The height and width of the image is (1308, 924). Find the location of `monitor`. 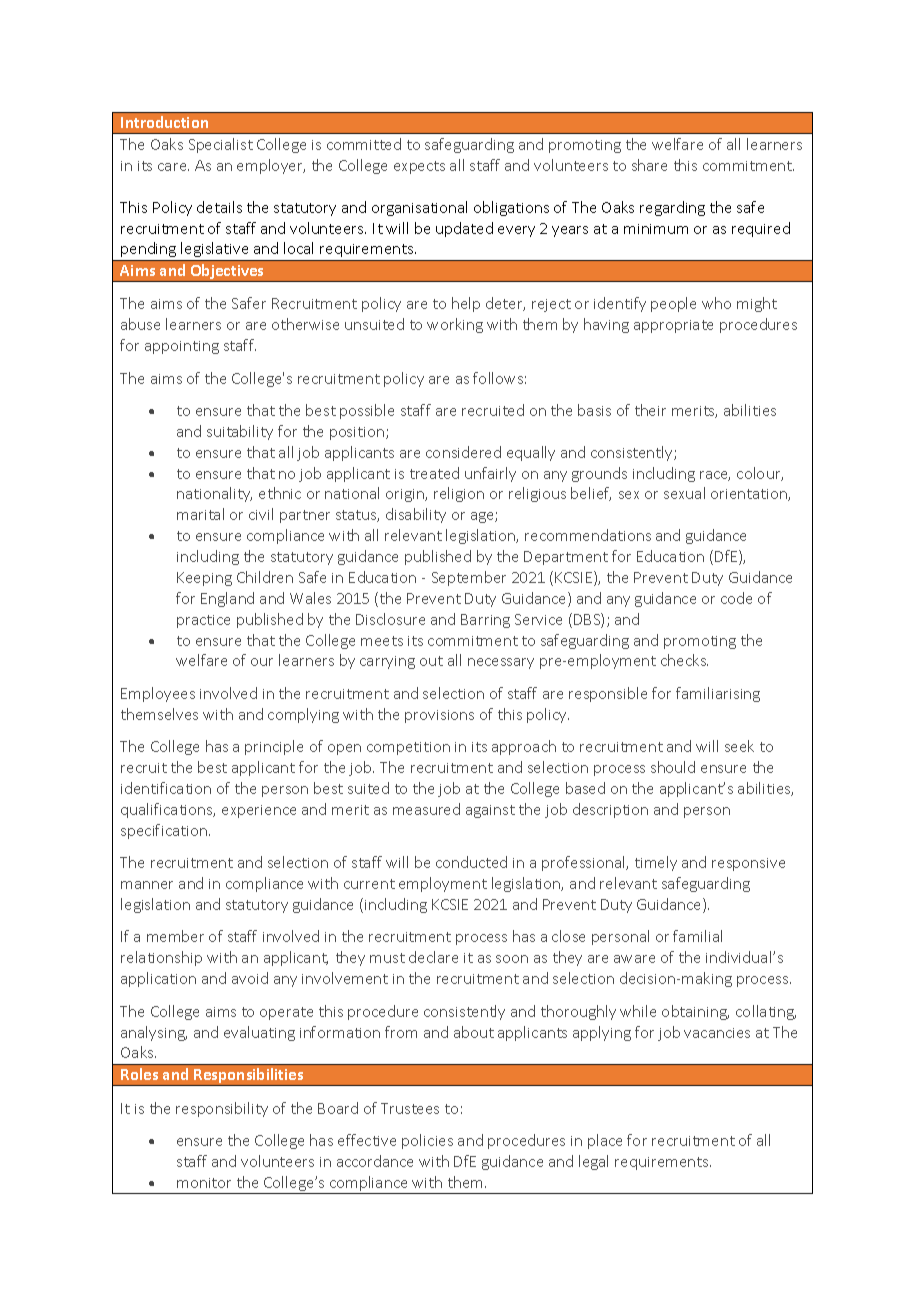

monitor is located at coordinates (204, 1183).
